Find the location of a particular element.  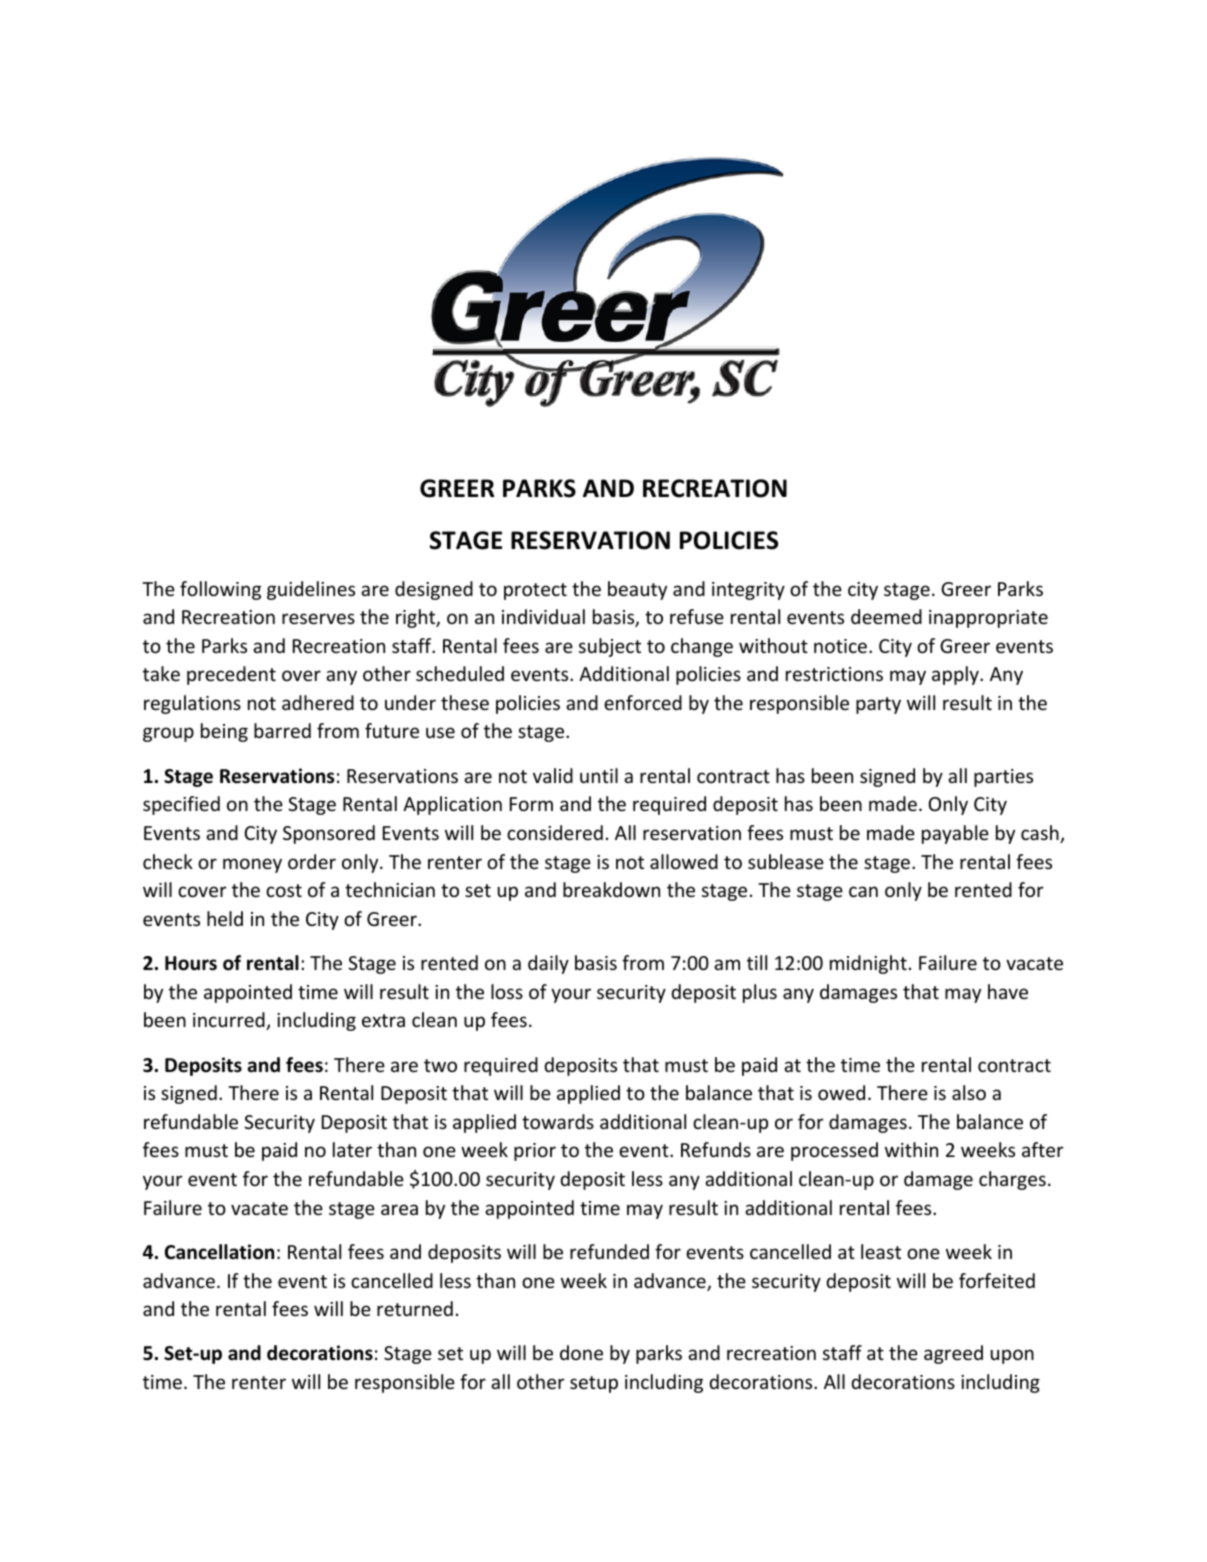

daily is located at coordinates (548, 964).
